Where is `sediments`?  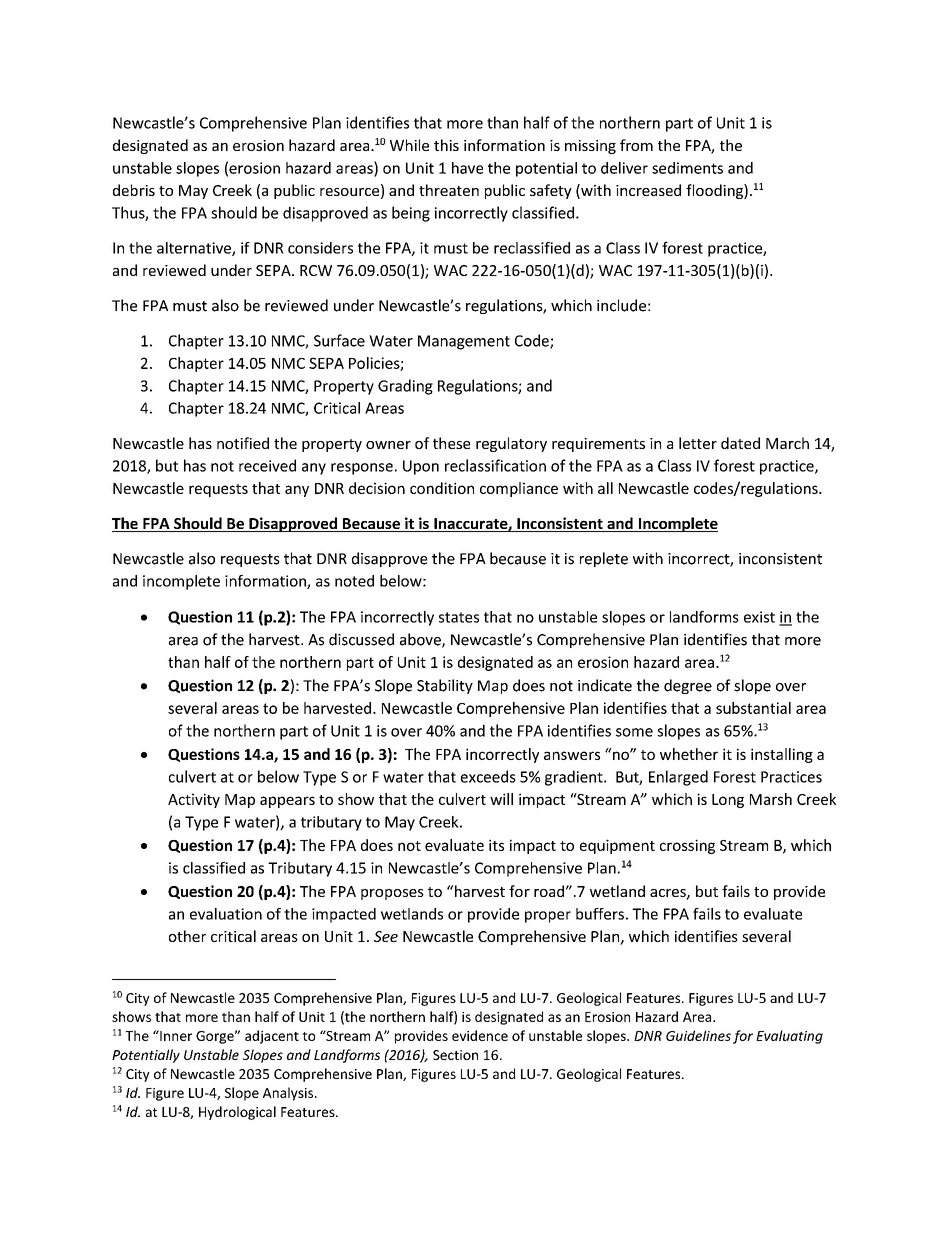
sediments is located at coordinates (687, 168).
